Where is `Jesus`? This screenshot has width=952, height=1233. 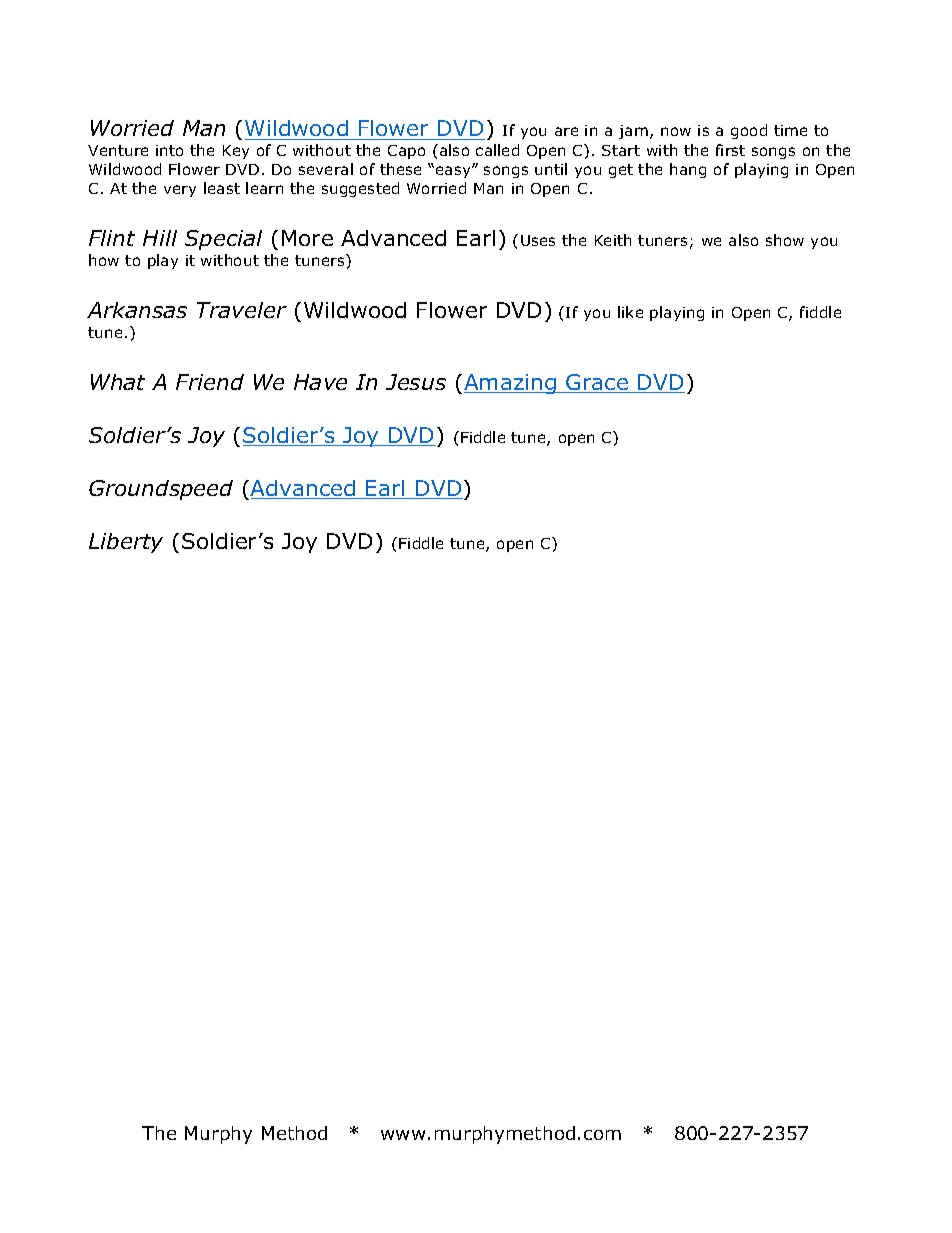 Jesus is located at coordinates (416, 382).
